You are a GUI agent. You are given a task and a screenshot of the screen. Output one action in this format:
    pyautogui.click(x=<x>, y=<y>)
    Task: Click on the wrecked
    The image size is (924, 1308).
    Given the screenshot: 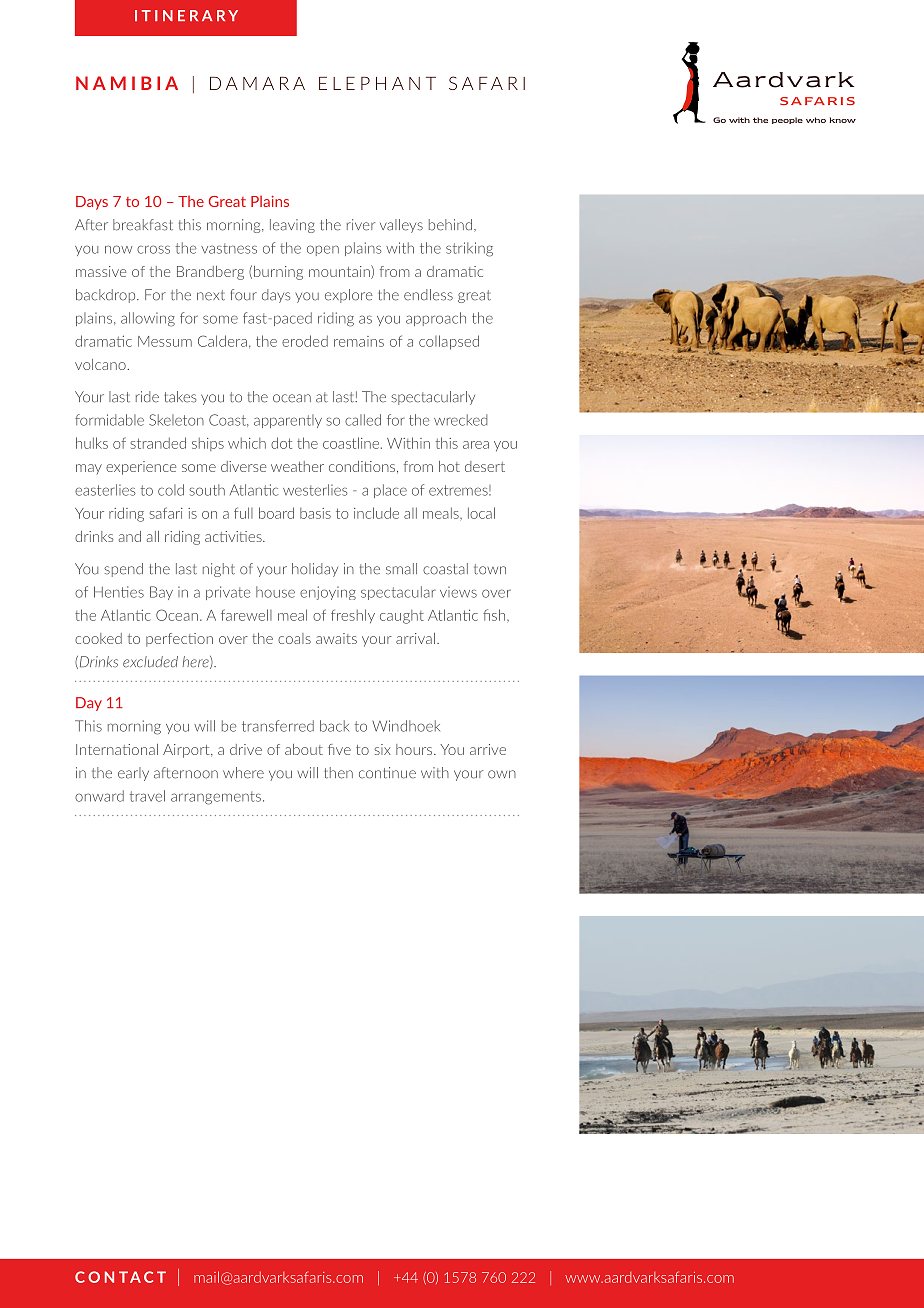 What is the action you would take?
    pyautogui.click(x=460, y=420)
